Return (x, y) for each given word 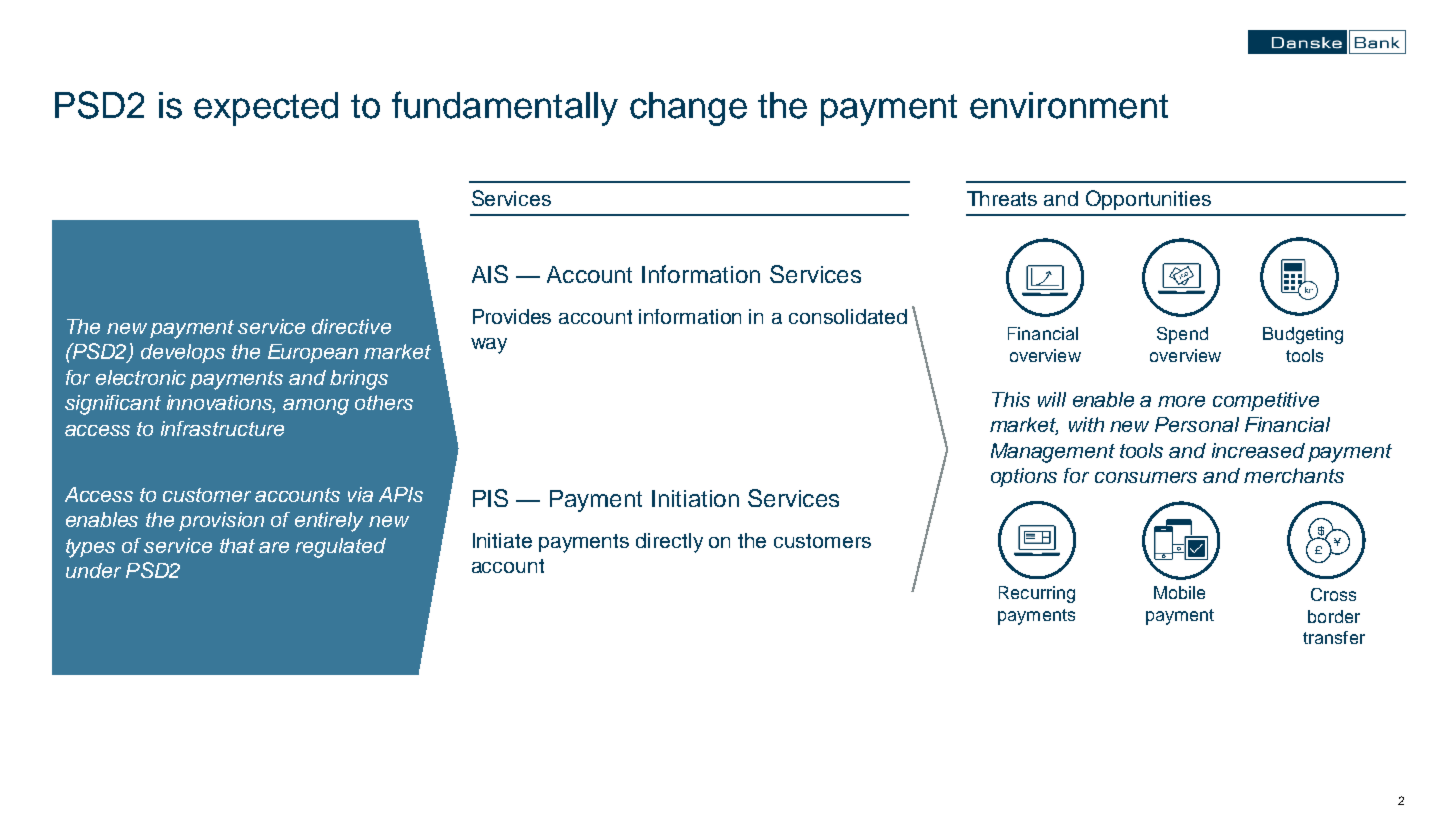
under (93, 570)
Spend (1182, 335)
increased (1258, 450)
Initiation (695, 498)
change (688, 109)
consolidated (848, 316)
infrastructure (222, 428)
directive (351, 326)
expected (266, 109)
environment (1069, 105)
